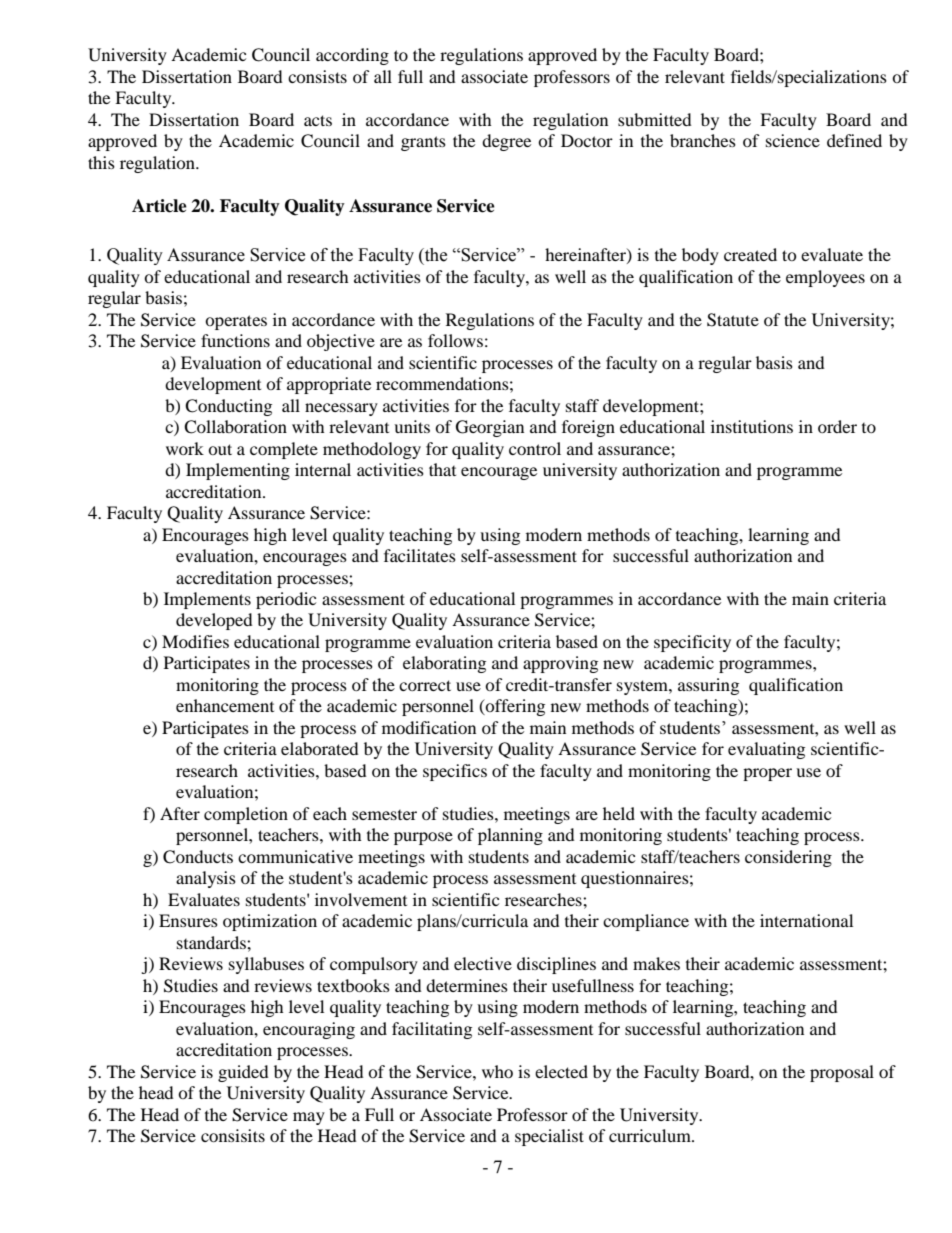 The height and width of the page is (1233, 952). Describe the element at coordinates (788, 858) in the page. I see `considering` at that location.
